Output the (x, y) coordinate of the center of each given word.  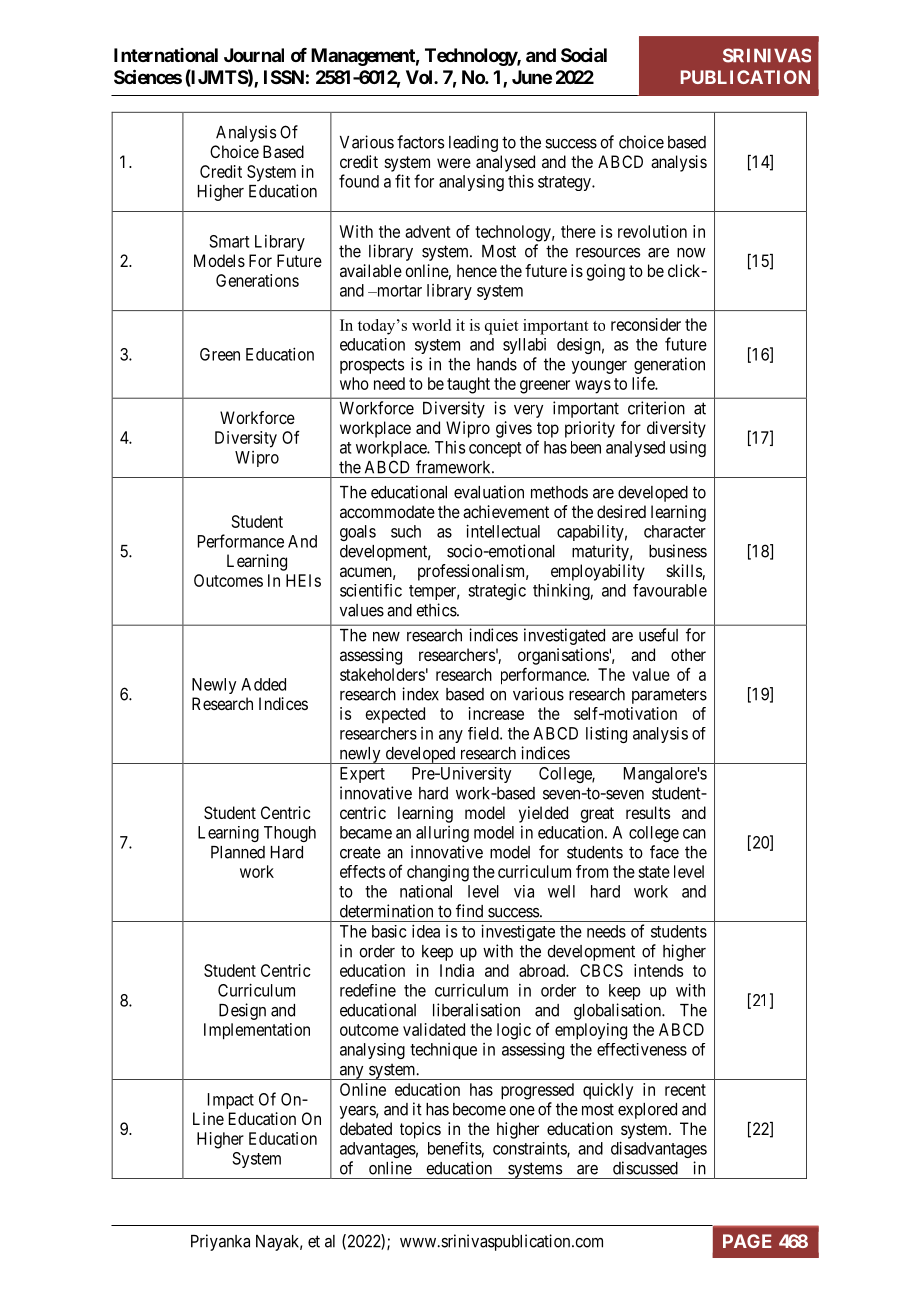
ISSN (284, 77)
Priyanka (220, 1242)
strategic (497, 592)
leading (473, 143)
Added (263, 684)
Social (584, 55)
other (688, 654)
